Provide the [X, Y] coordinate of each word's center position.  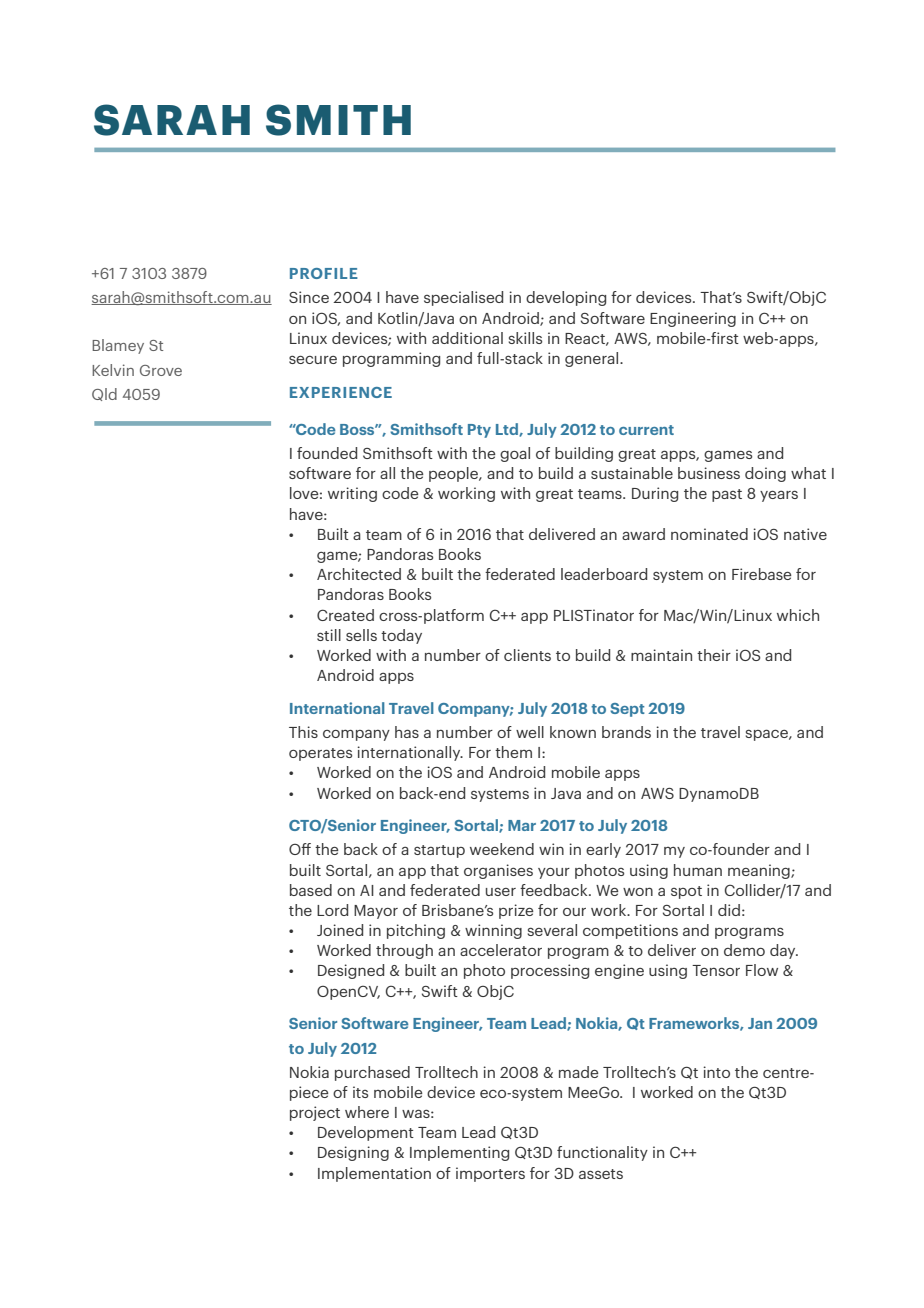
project [315, 1113]
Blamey [118, 346]
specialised [463, 298]
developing [566, 298]
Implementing [459, 1153]
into [716, 1072]
